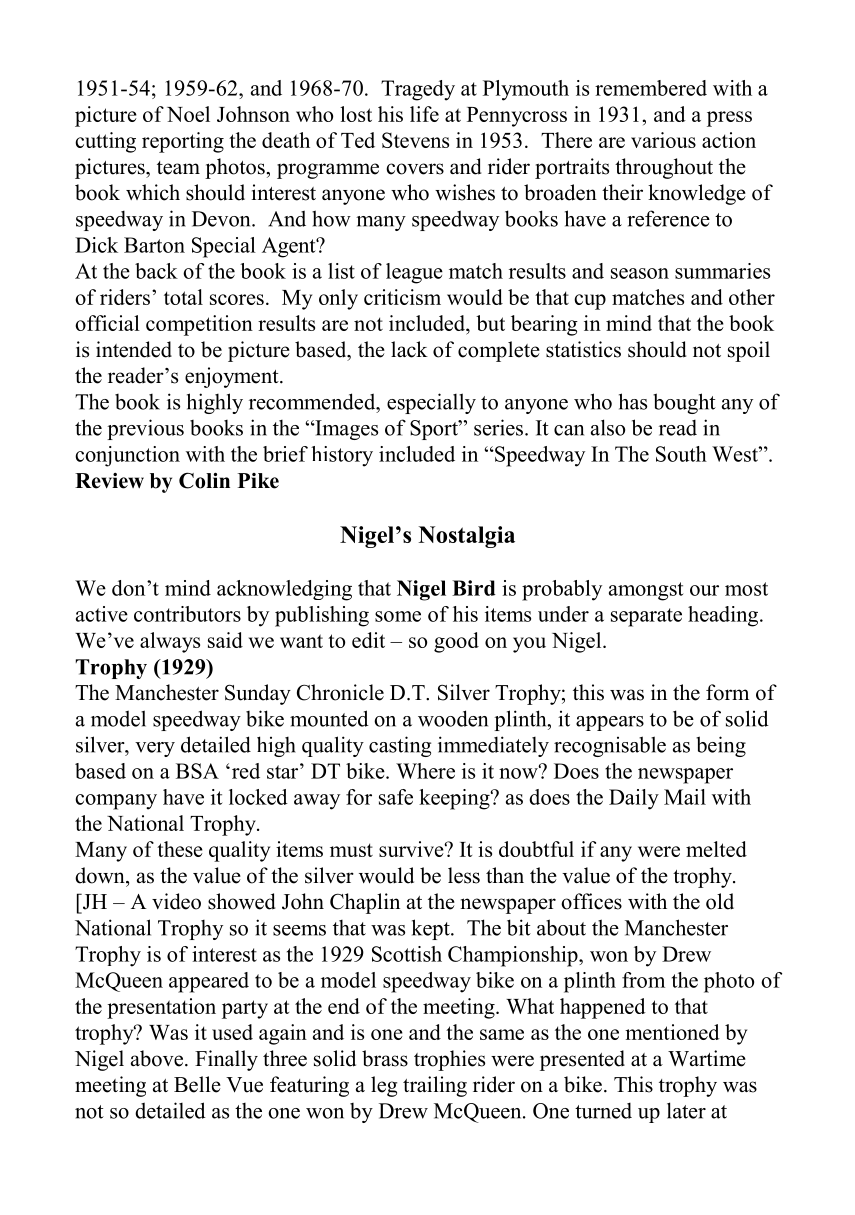 The image size is (855, 1215). What do you see at coordinates (424, 114) in the image?
I see `life` at bounding box center [424, 114].
